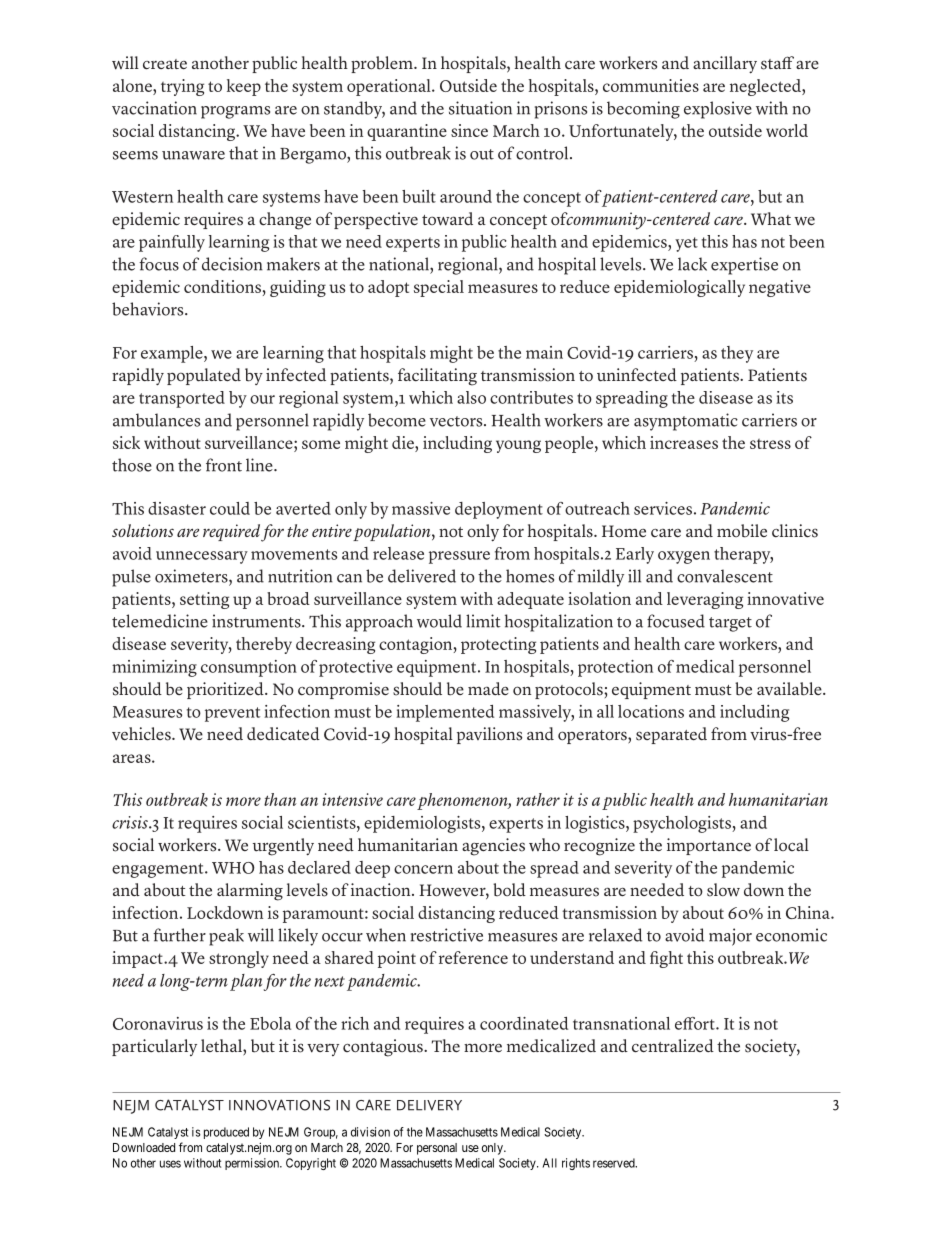  What do you see at coordinates (437, 1149) in the image?
I see `personal` at bounding box center [437, 1149].
